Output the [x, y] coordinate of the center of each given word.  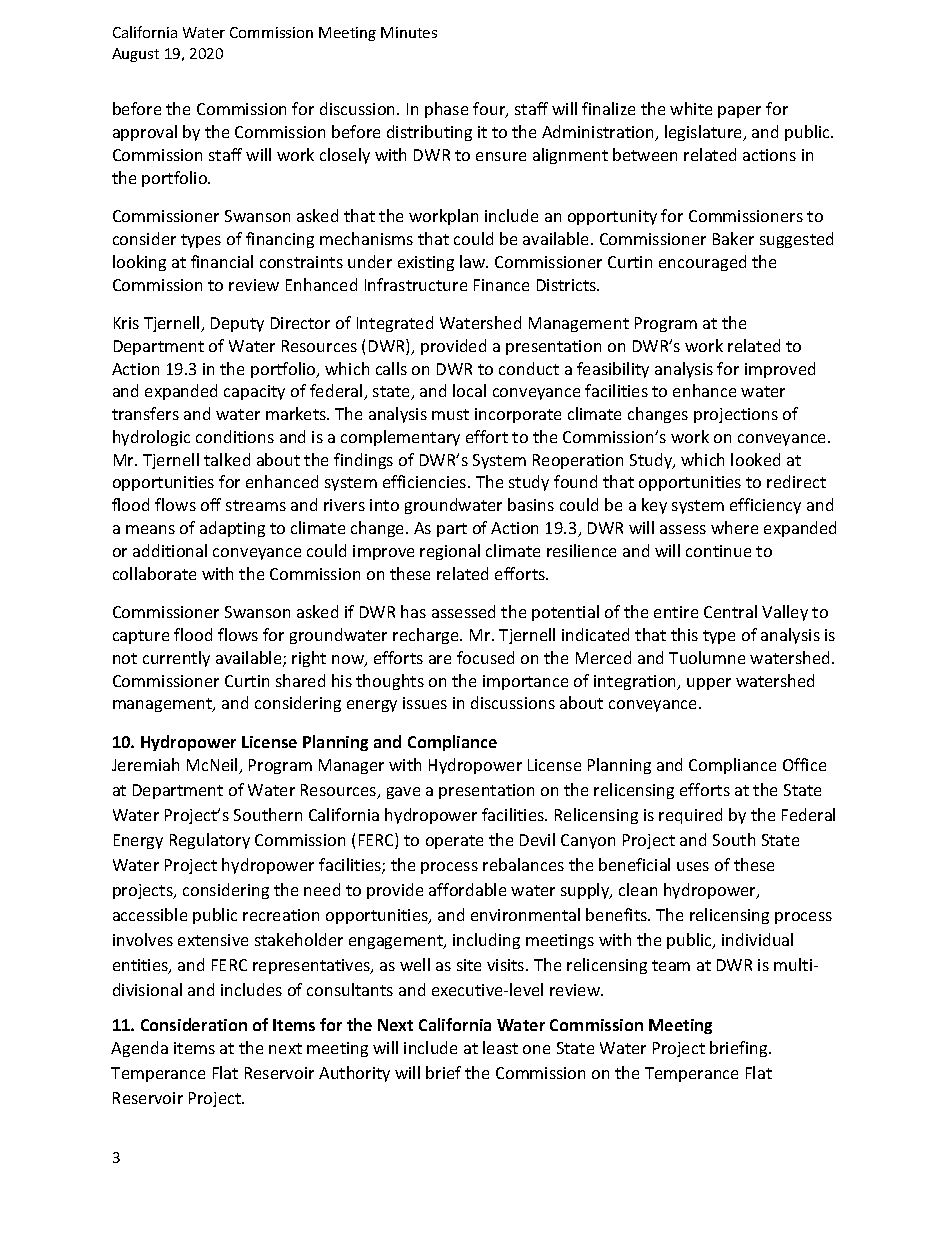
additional [170, 550]
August [135, 55]
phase [446, 110]
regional [450, 552]
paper [739, 112]
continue [718, 551]
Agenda [139, 1049]
